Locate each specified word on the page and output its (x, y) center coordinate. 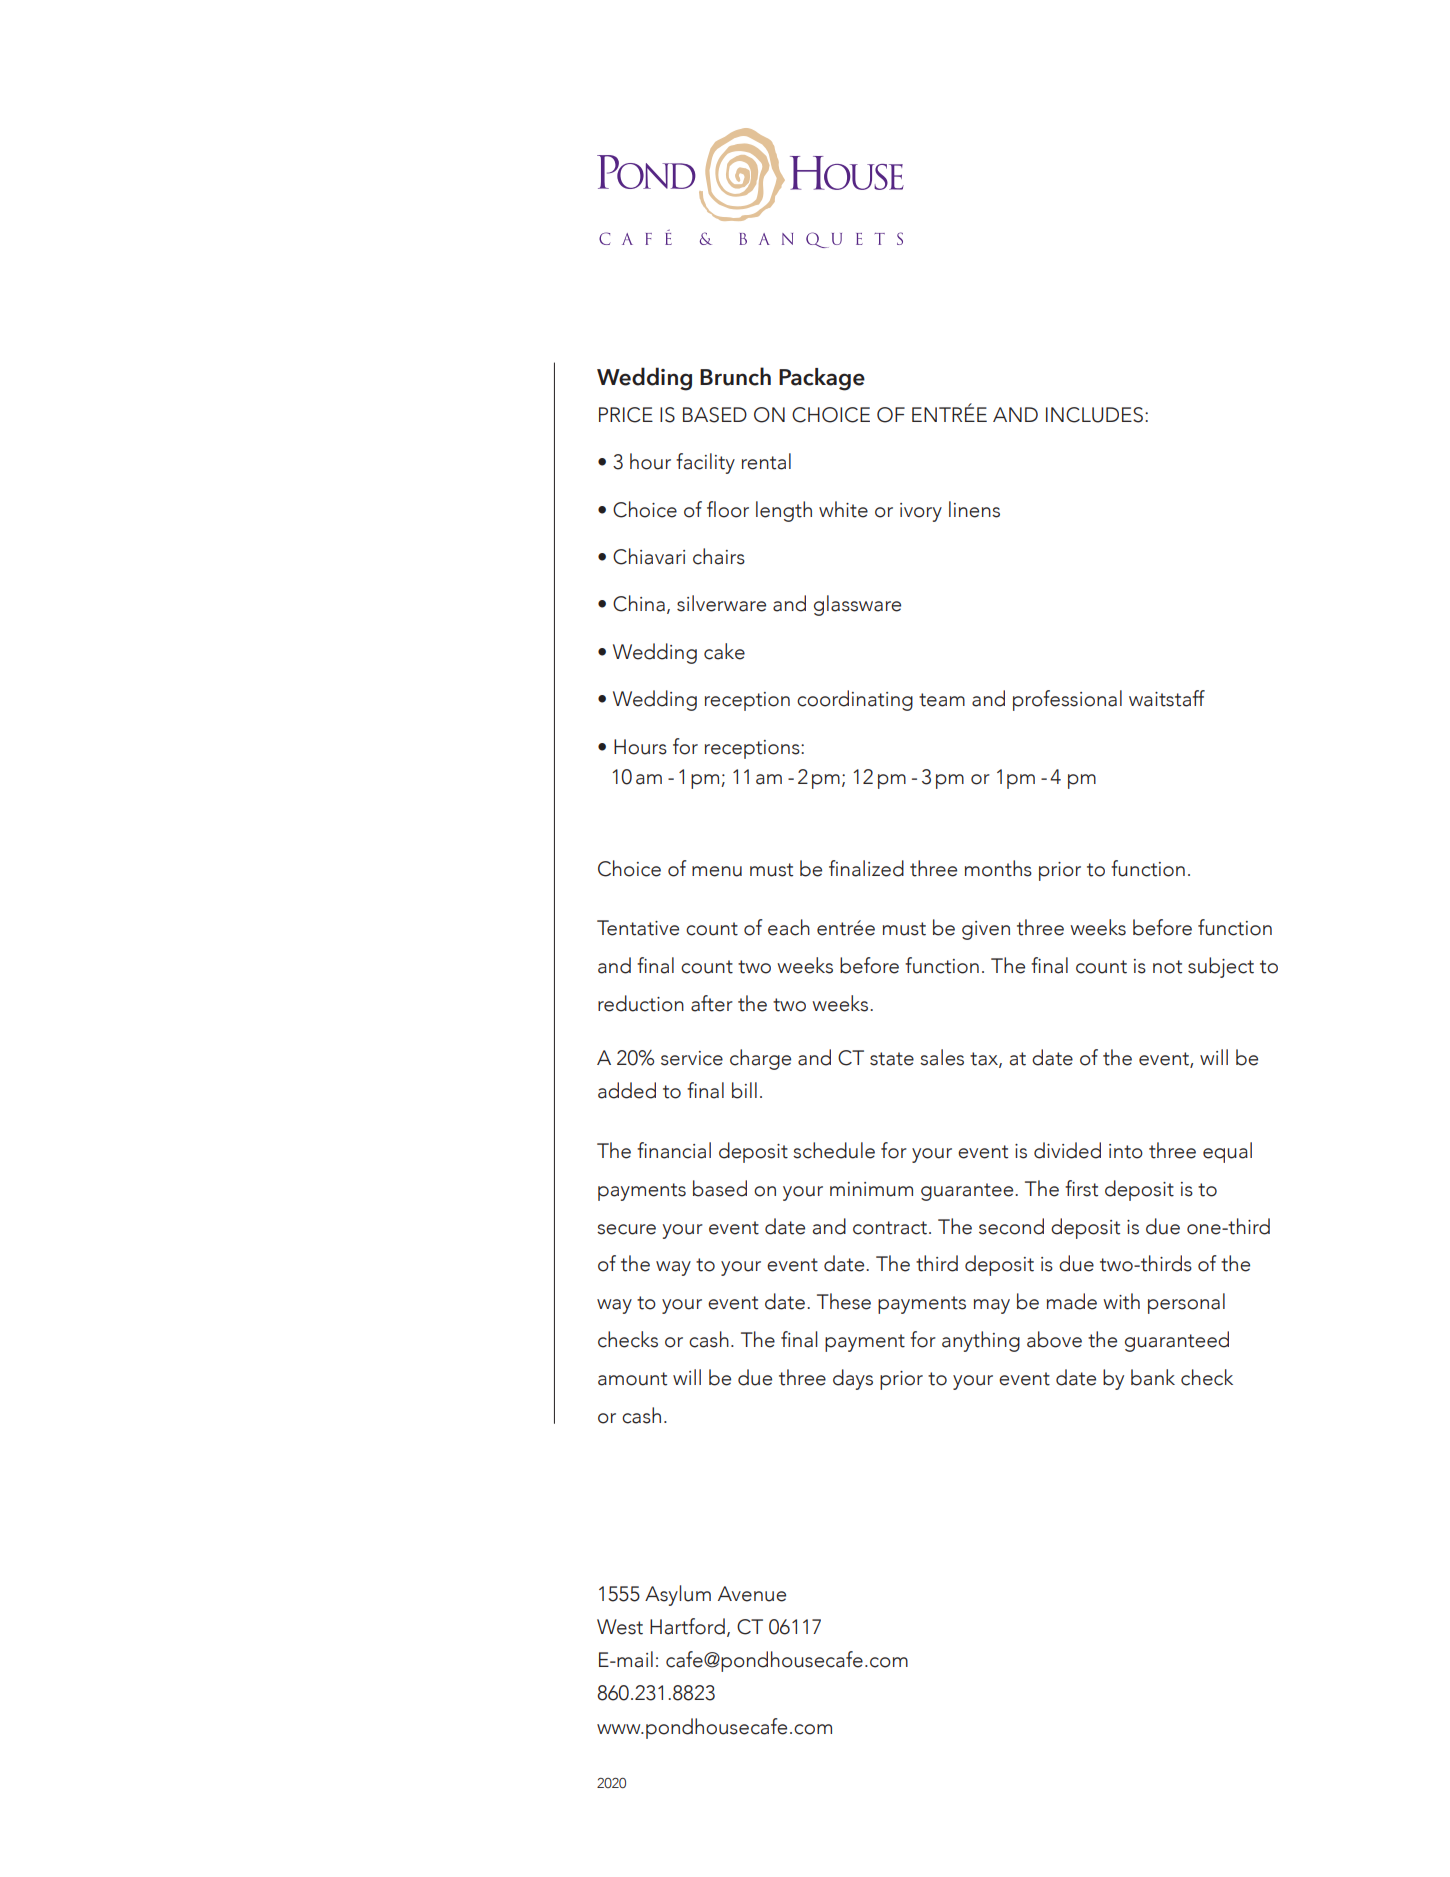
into (1126, 1151)
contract (890, 1228)
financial (674, 1150)
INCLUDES (1094, 415)
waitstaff (1167, 698)
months (998, 868)
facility (705, 463)
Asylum (678, 1595)
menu (717, 871)
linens (974, 509)
